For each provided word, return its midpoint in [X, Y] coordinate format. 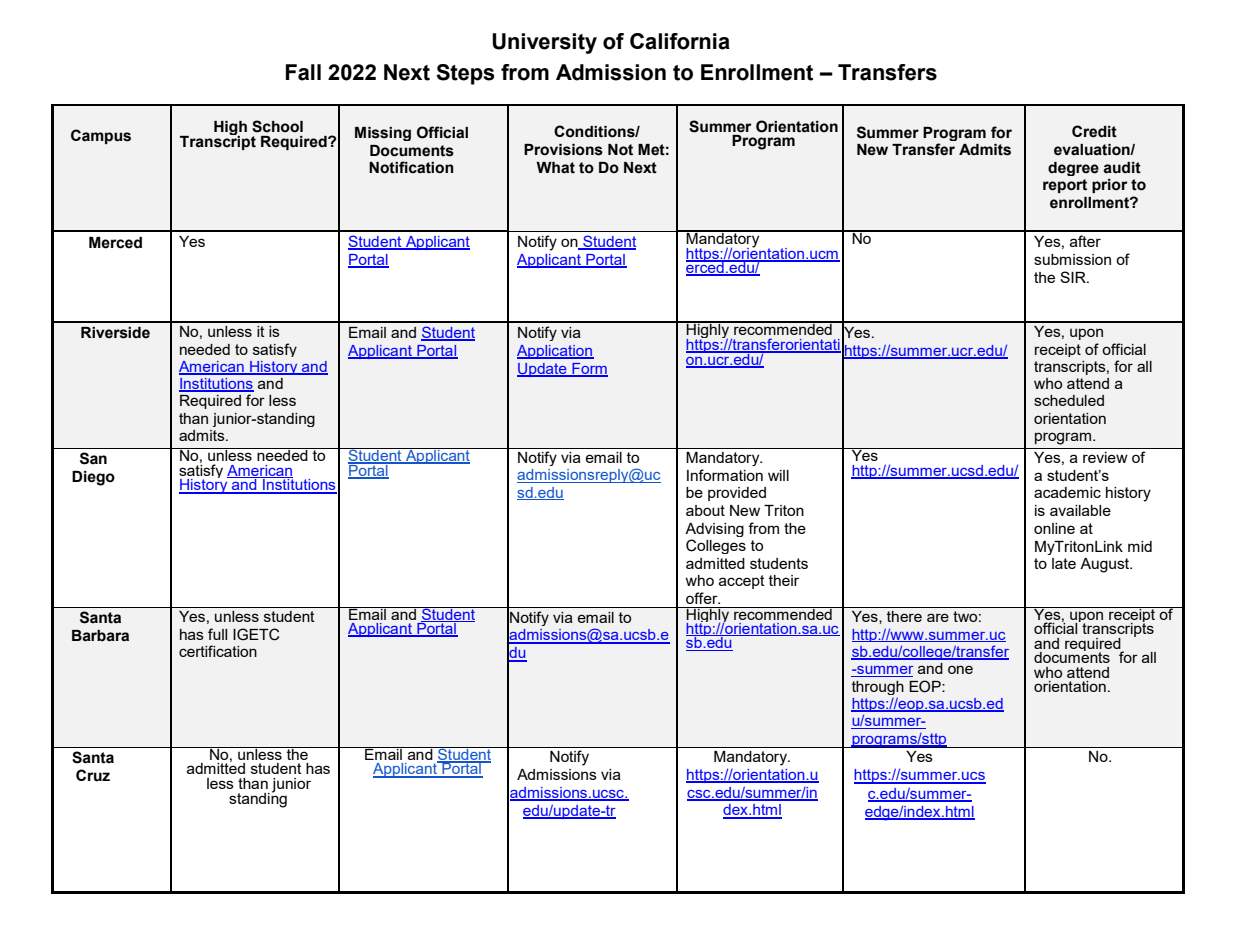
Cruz [93, 775]
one [960, 669]
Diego [93, 478]
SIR [1074, 277]
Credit [1094, 131]
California [680, 41]
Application [555, 352]
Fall [303, 72]
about [705, 510]
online [1054, 528]
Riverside [115, 333]
